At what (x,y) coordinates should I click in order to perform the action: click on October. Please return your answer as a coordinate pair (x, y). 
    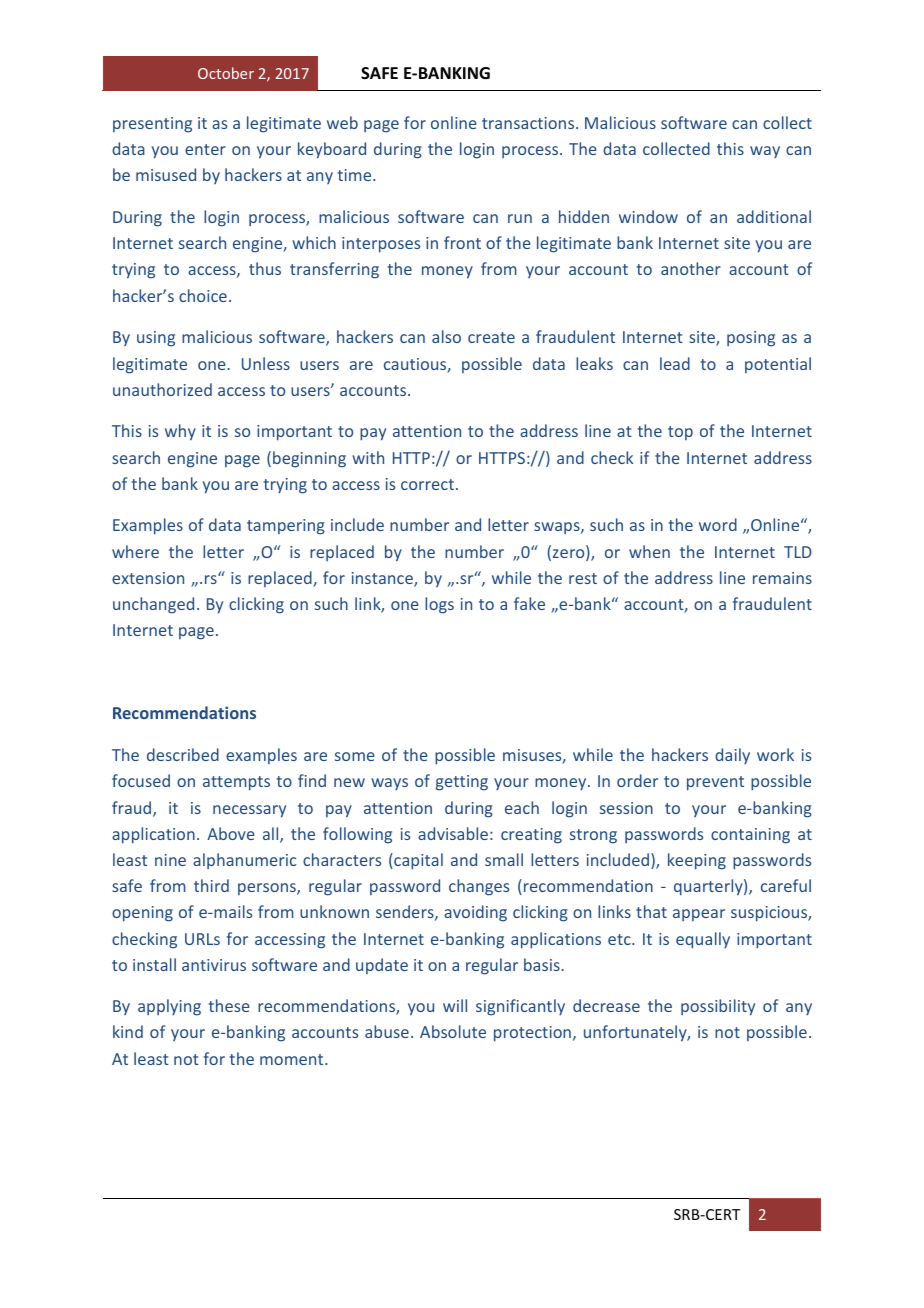
    Looking at the image, I should click on (226, 73).
